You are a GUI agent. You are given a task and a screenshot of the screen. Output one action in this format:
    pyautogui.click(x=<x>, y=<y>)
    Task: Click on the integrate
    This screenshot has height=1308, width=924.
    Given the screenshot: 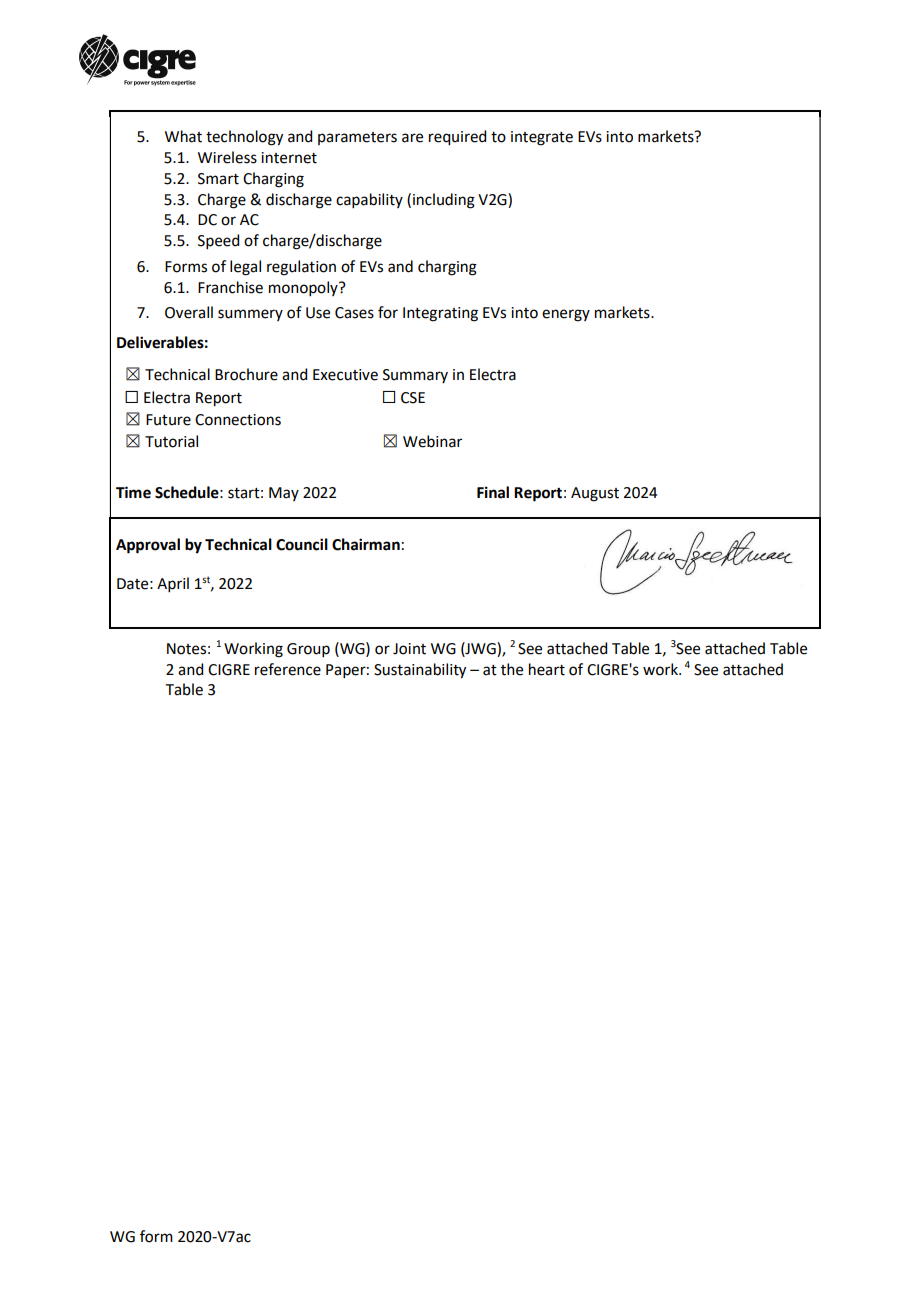 What is the action you would take?
    pyautogui.click(x=542, y=138)
